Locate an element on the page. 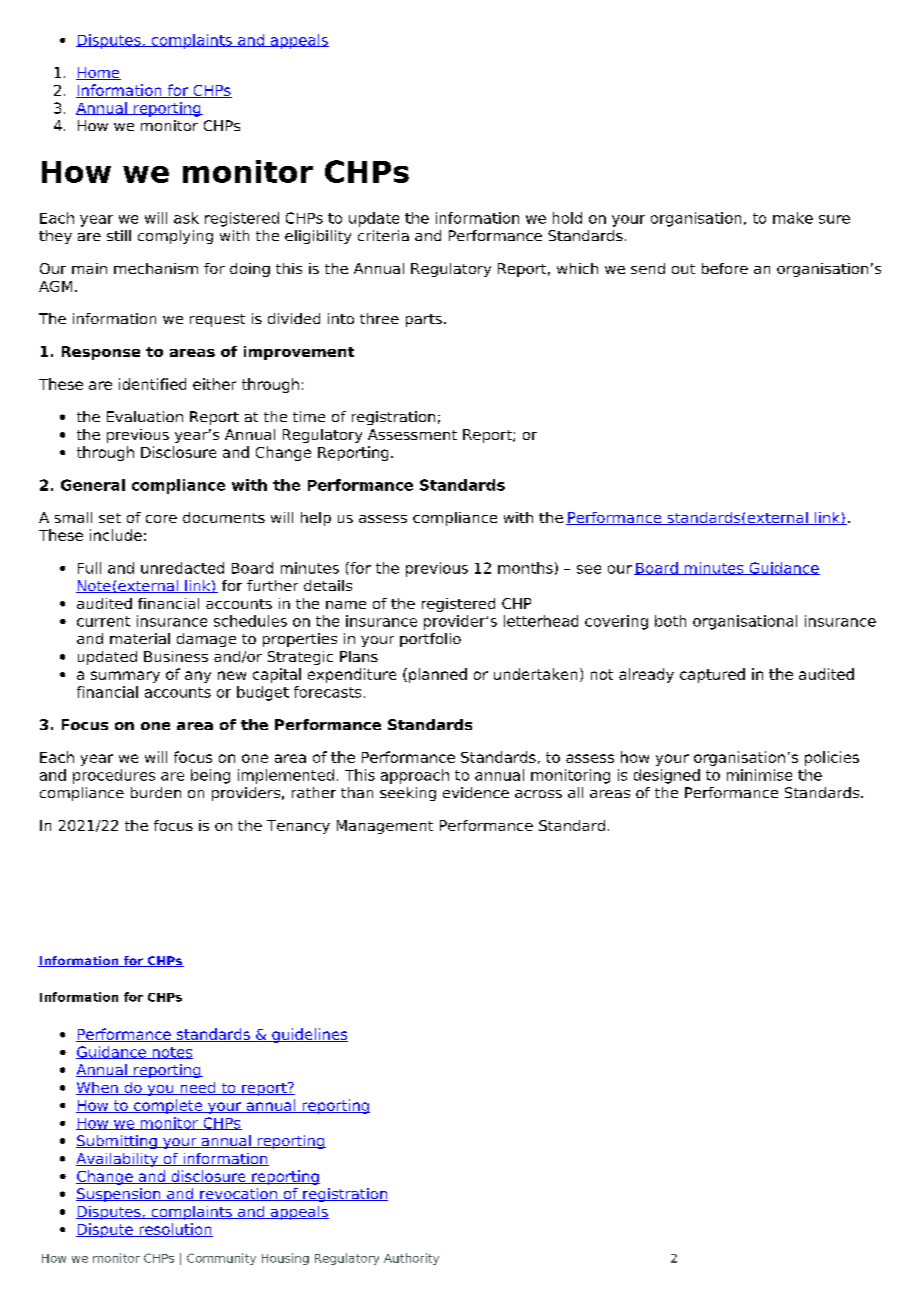 Image resolution: width=924 pixels, height=1308 pixels. Home is located at coordinates (98, 73).
